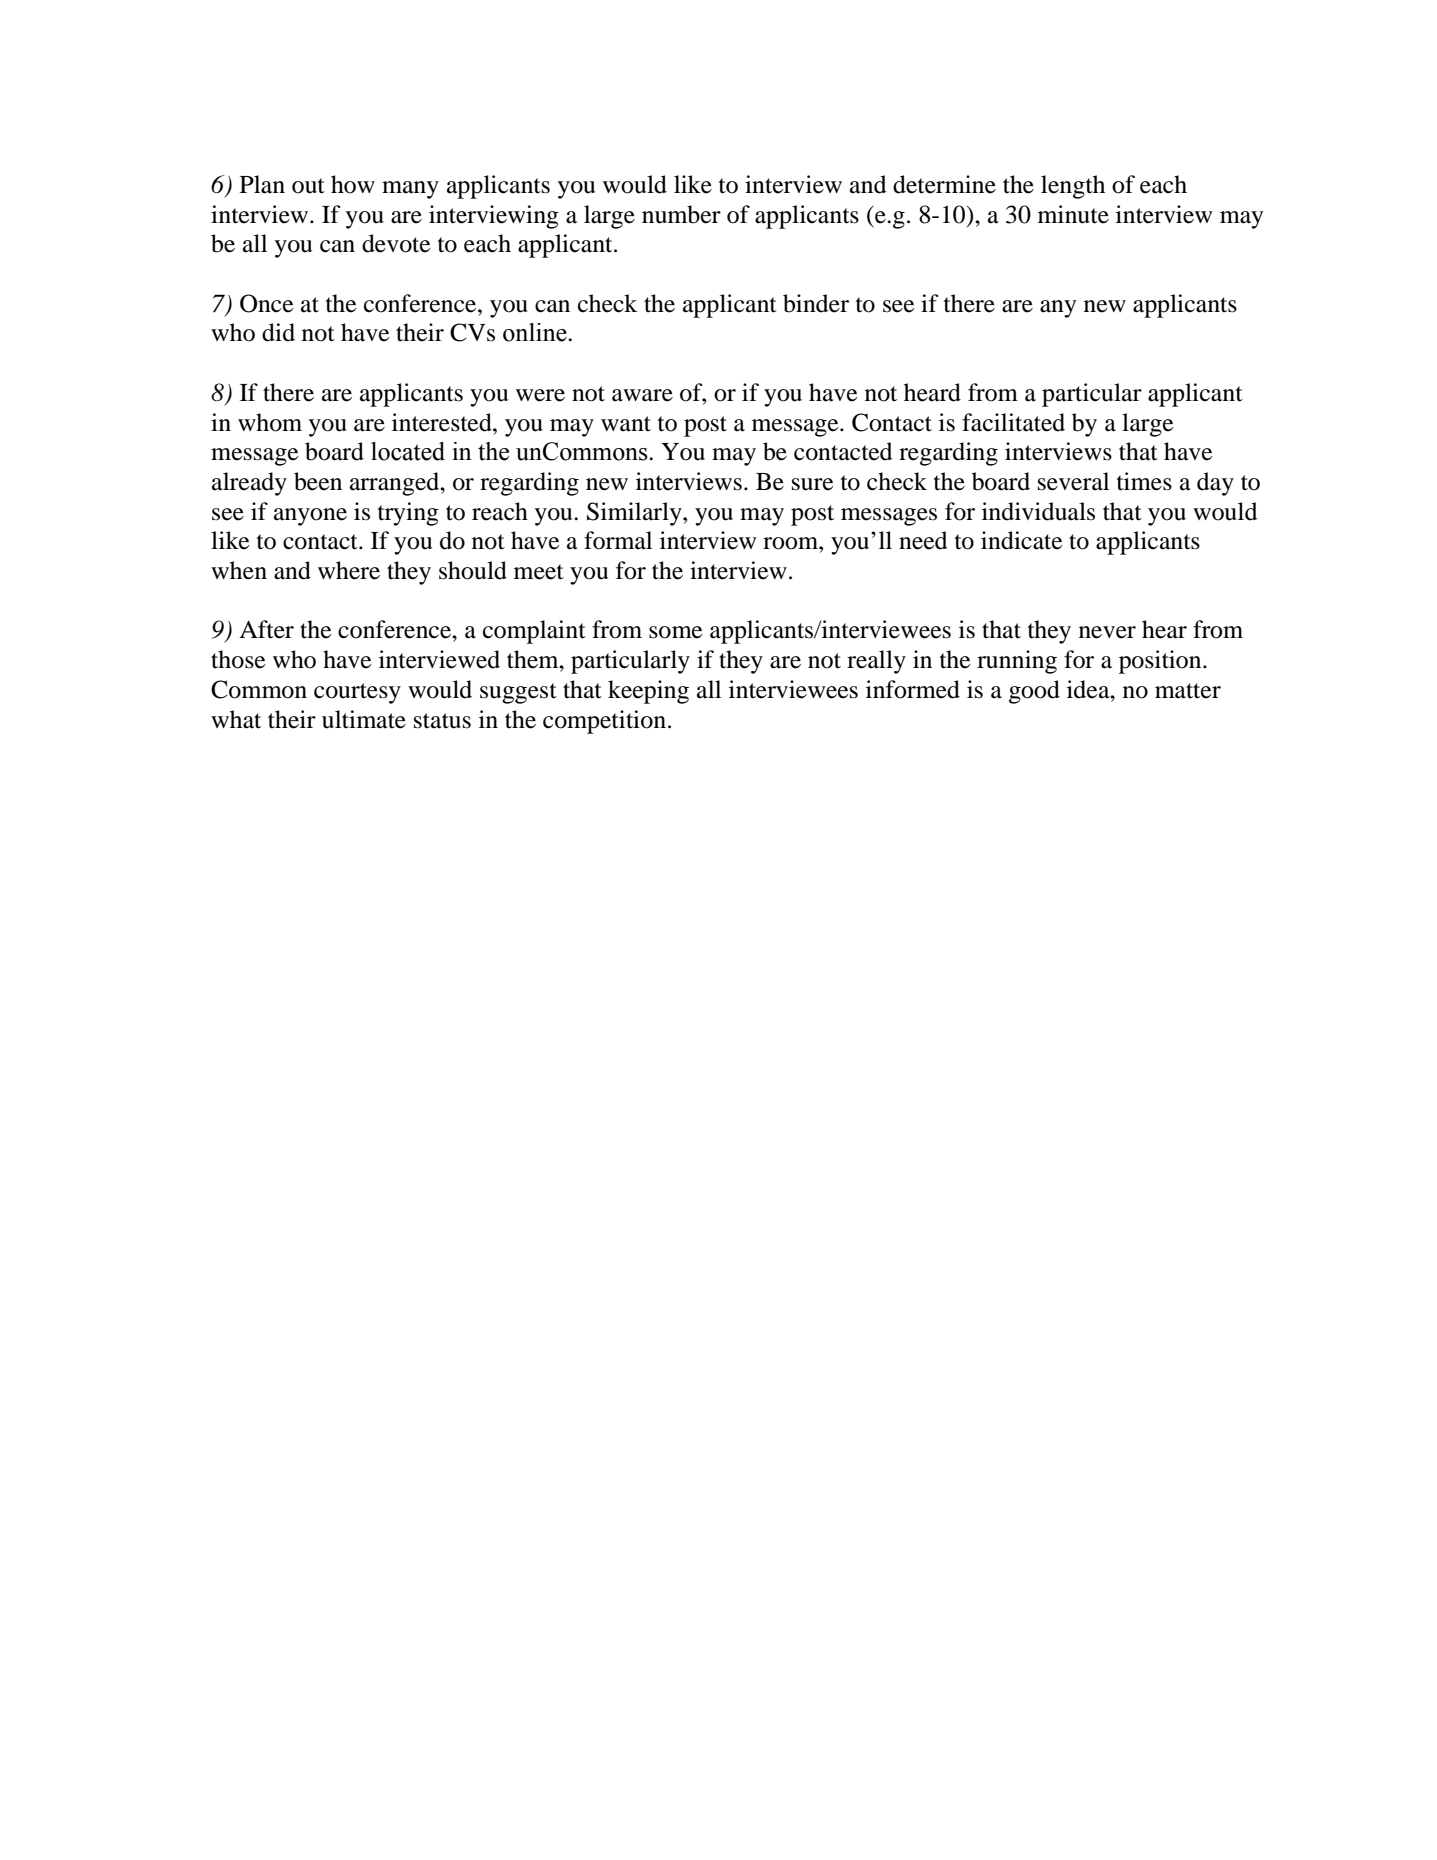  I want to click on anyone, so click(310, 517).
